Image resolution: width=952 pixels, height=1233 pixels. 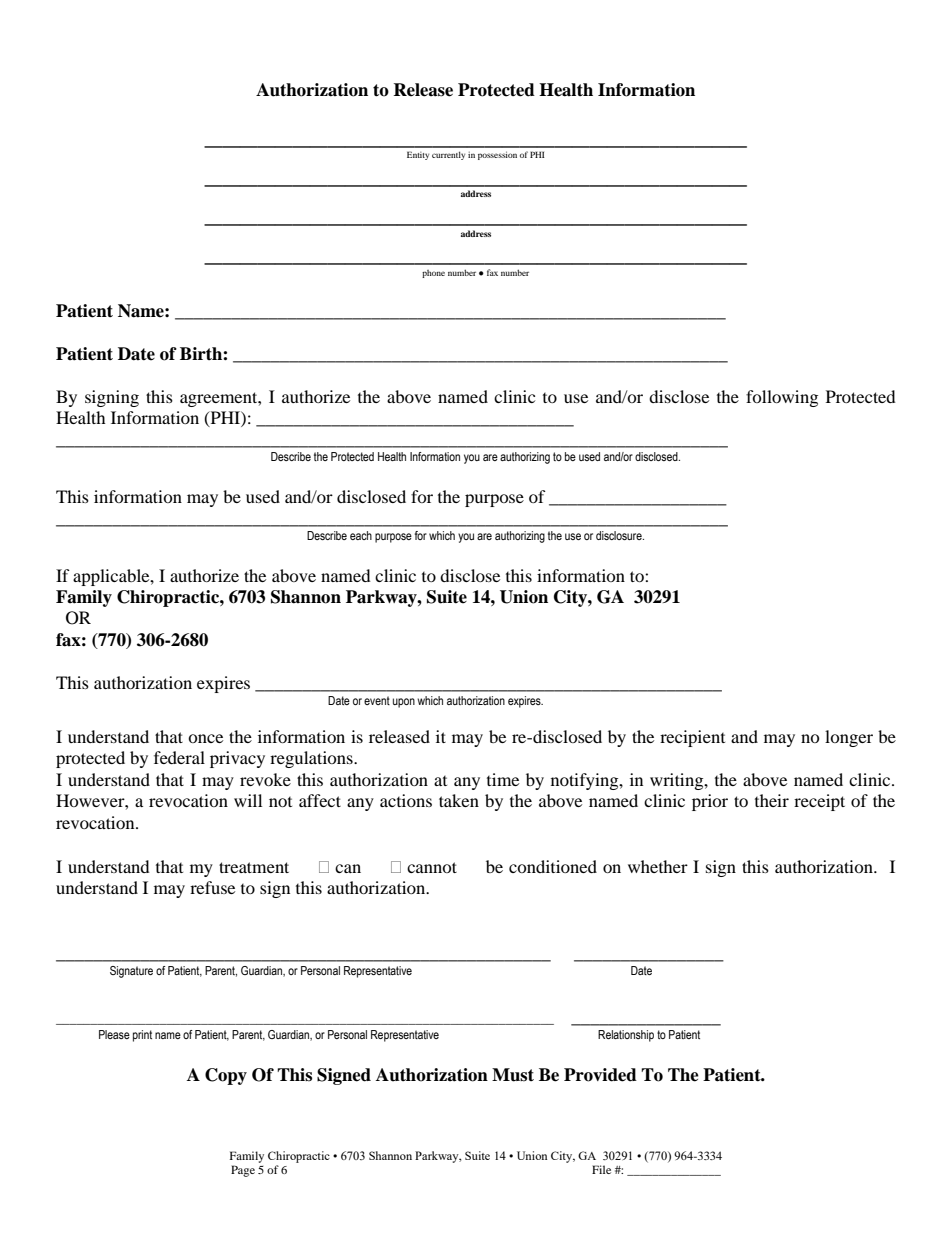 What do you see at coordinates (692, 738) in the image?
I see `recipient` at bounding box center [692, 738].
